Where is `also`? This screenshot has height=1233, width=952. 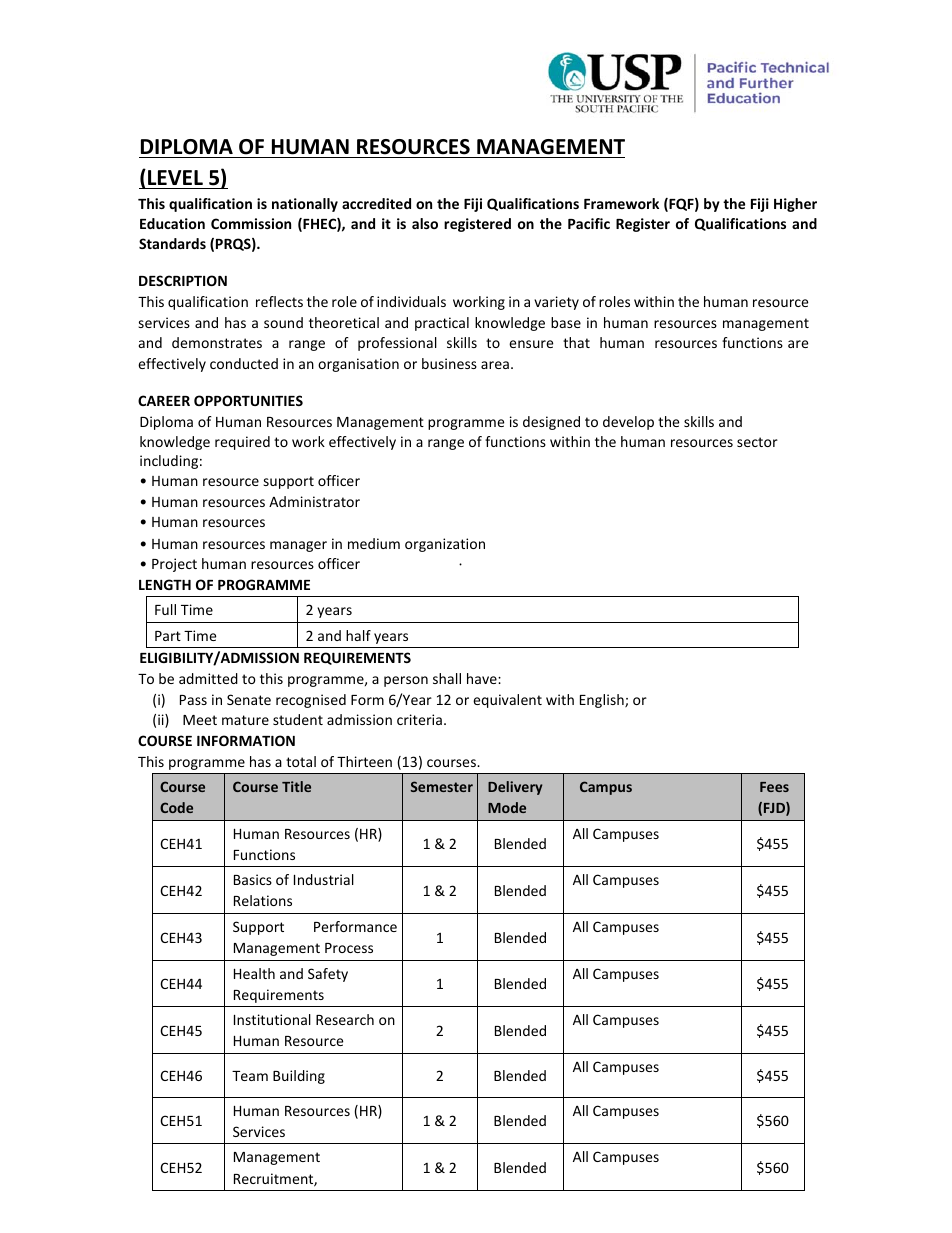
also is located at coordinates (425, 223).
